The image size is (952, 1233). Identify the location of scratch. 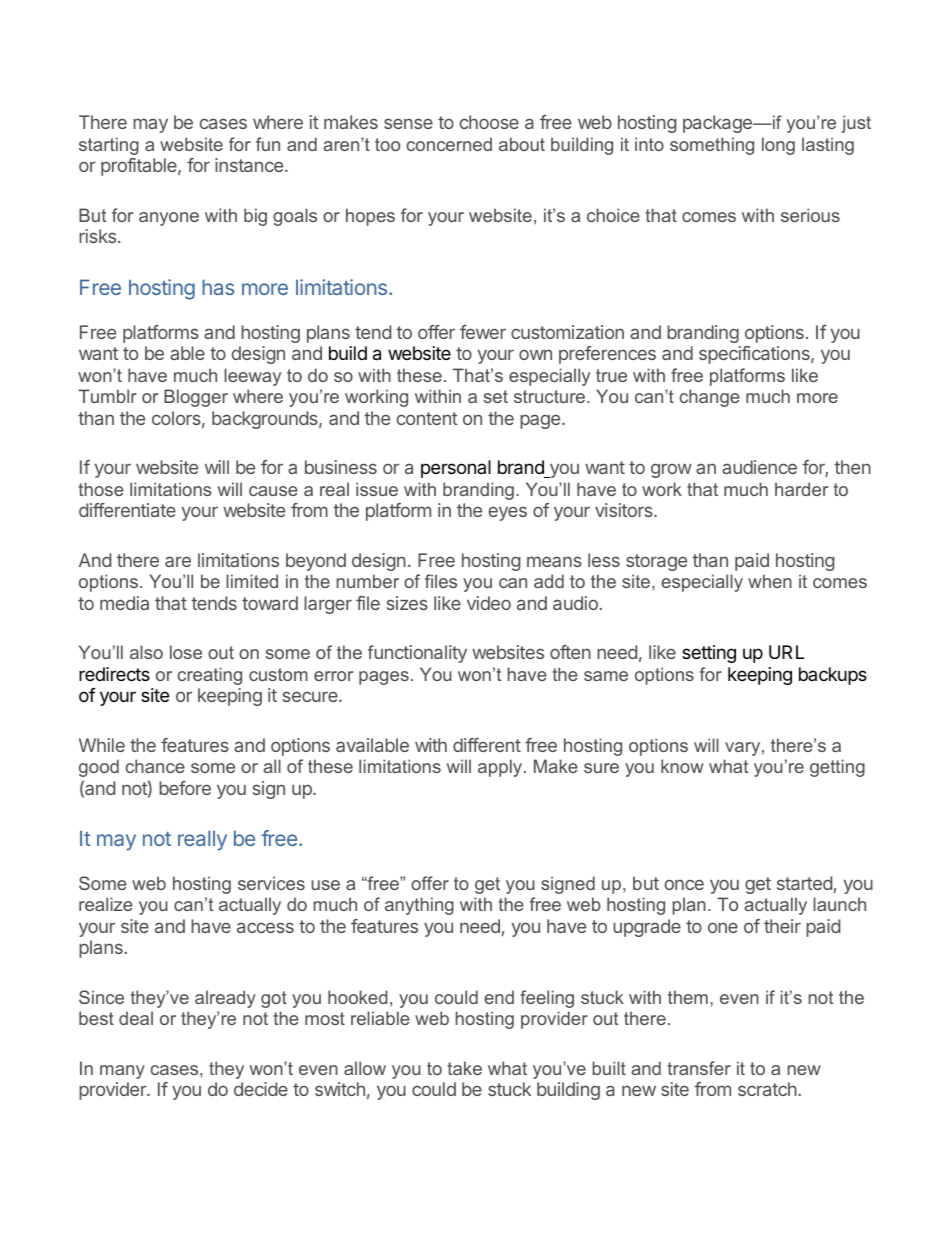
(768, 1089).
